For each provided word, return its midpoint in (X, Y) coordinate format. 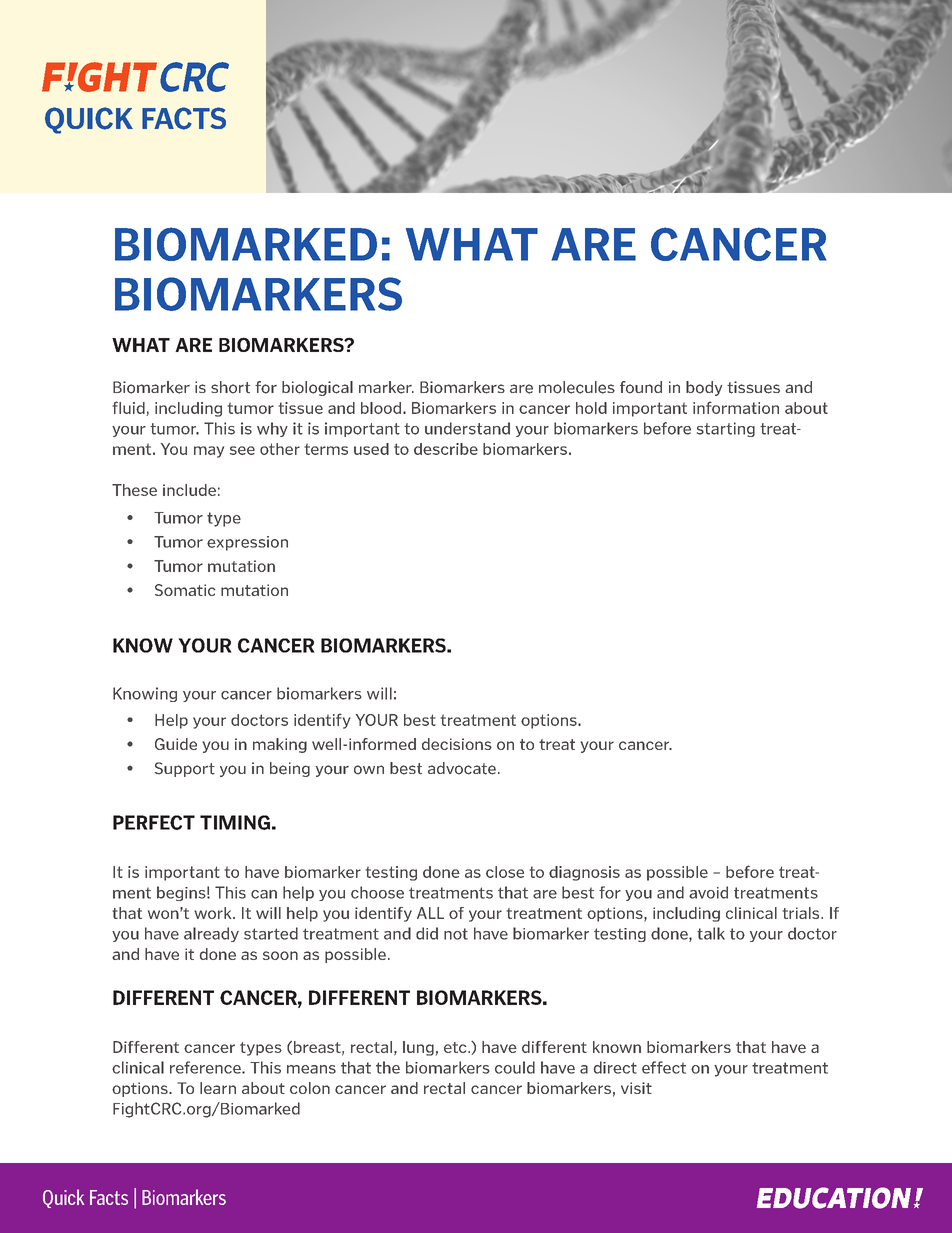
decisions (457, 744)
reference (206, 1067)
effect (664, 1067)
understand (467, 428)
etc (456, 1047)
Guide (176, 744)
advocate (462, 768)
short (230, 387)
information (736, 407)
